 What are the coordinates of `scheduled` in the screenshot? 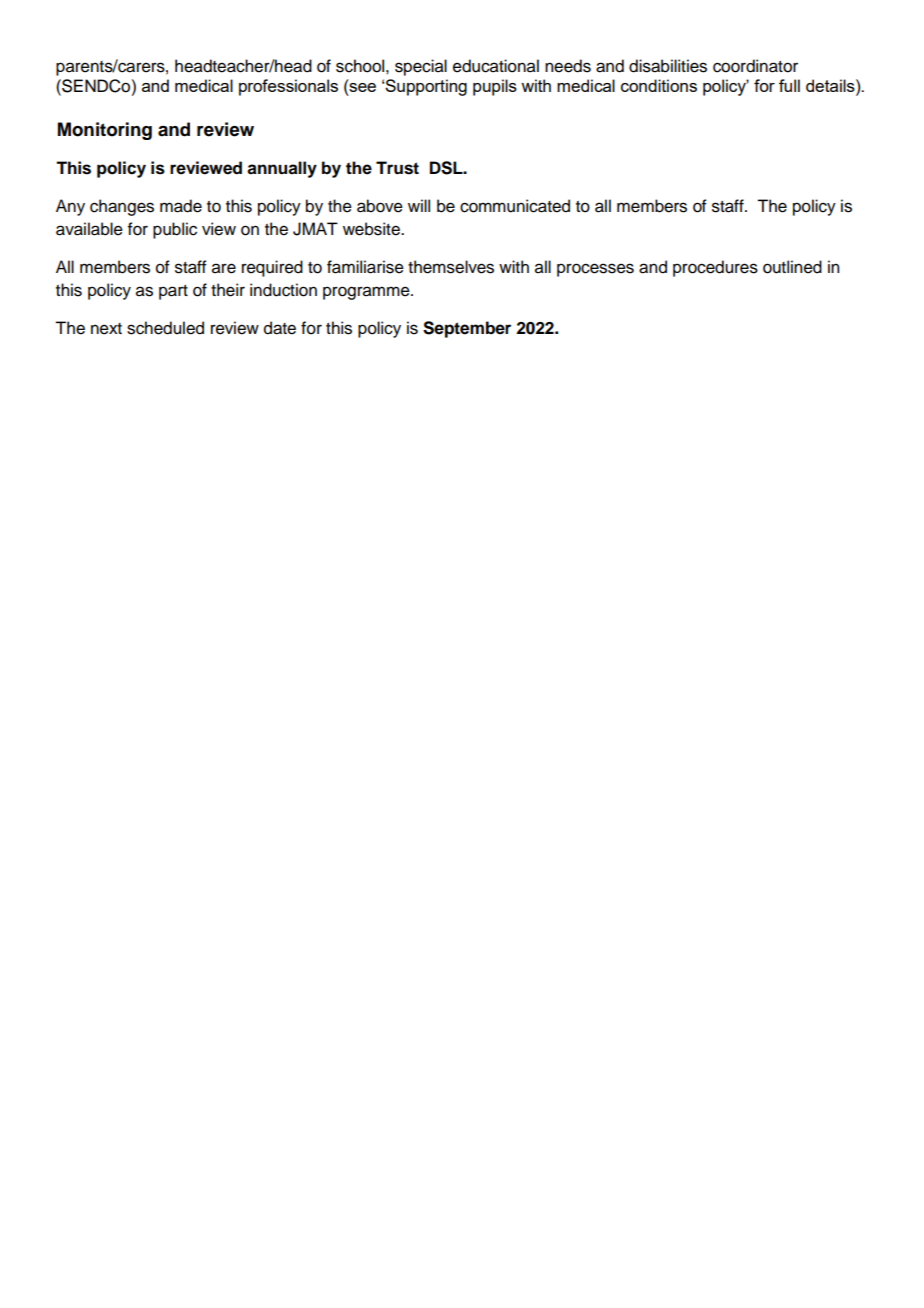 It's located at (165, 328).
